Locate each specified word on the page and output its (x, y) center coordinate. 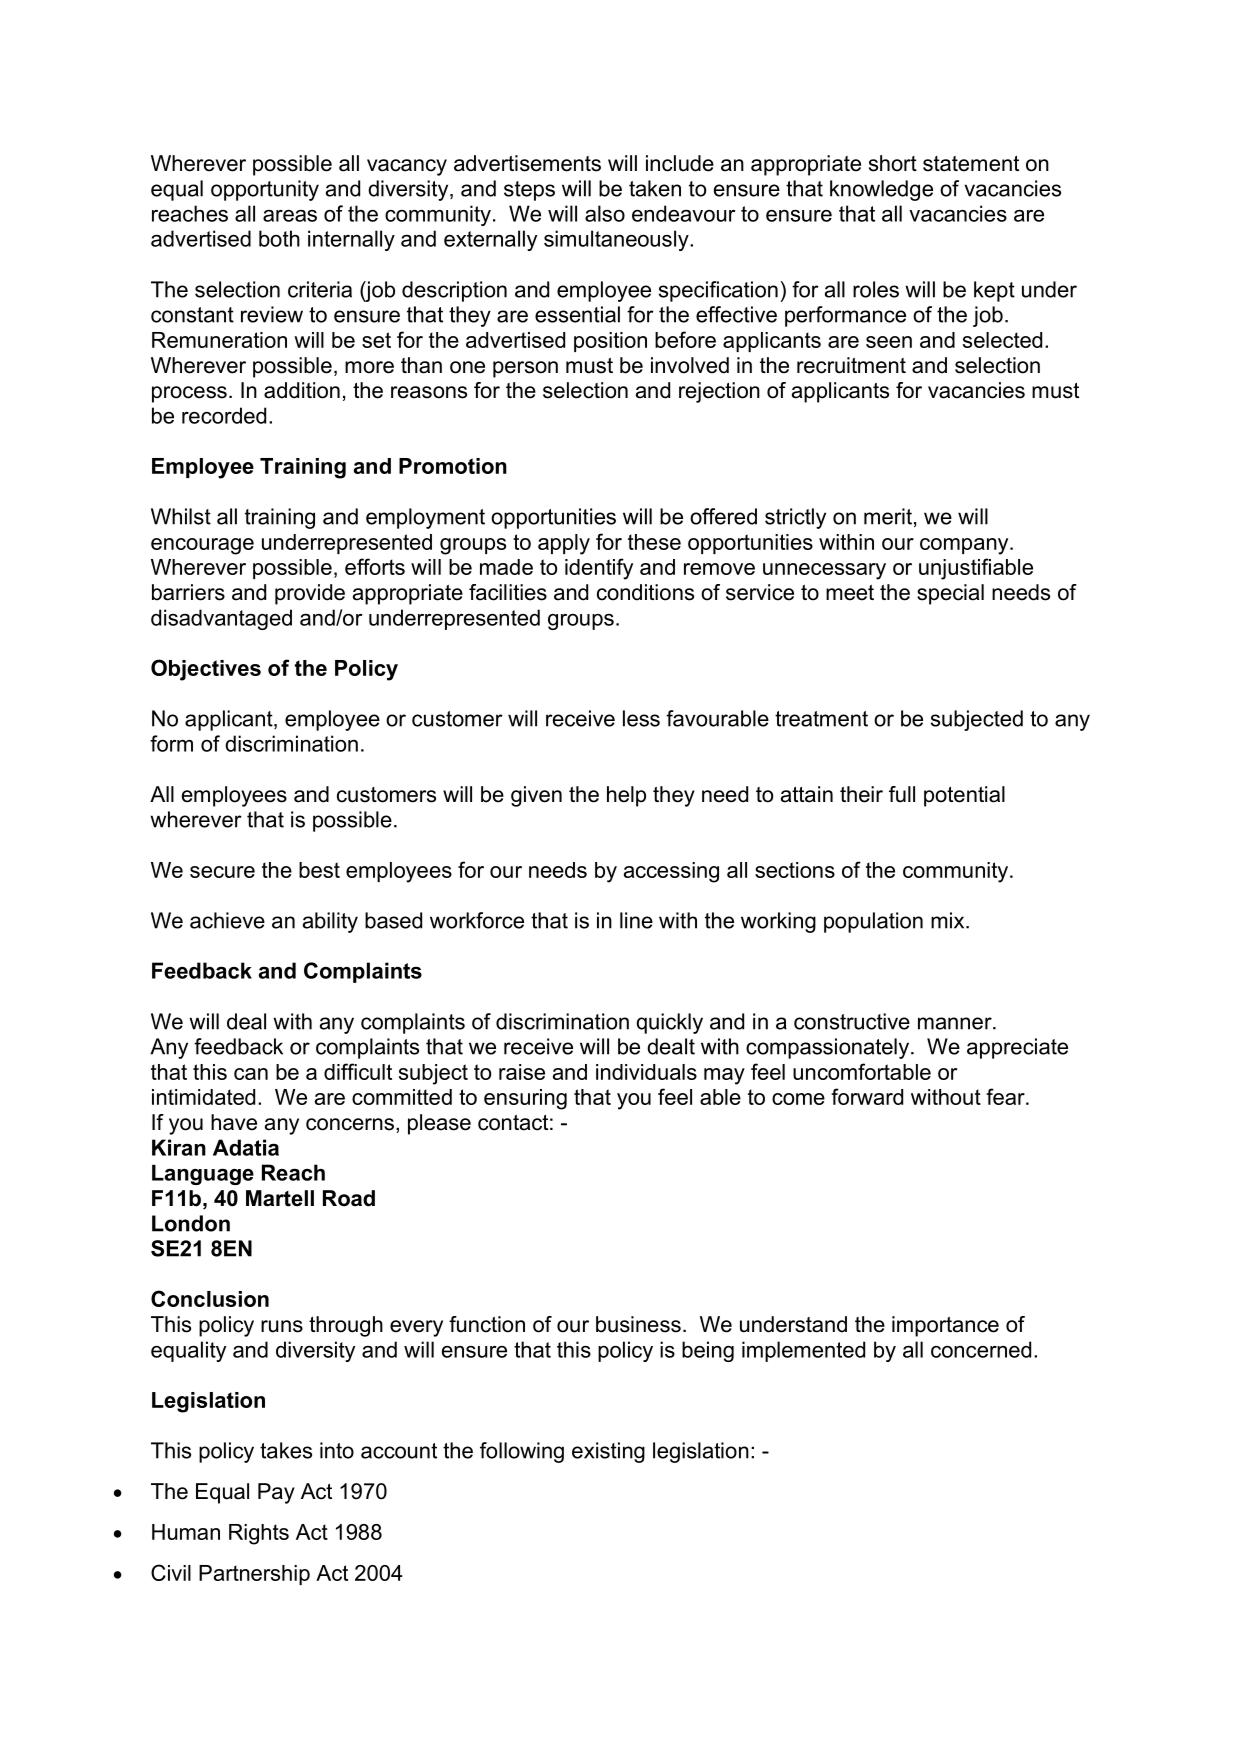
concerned (981, 1349)
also (605, 213)
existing (608, 1452)
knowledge (881, 190)
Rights (259, 1534)
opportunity (265, 190)
